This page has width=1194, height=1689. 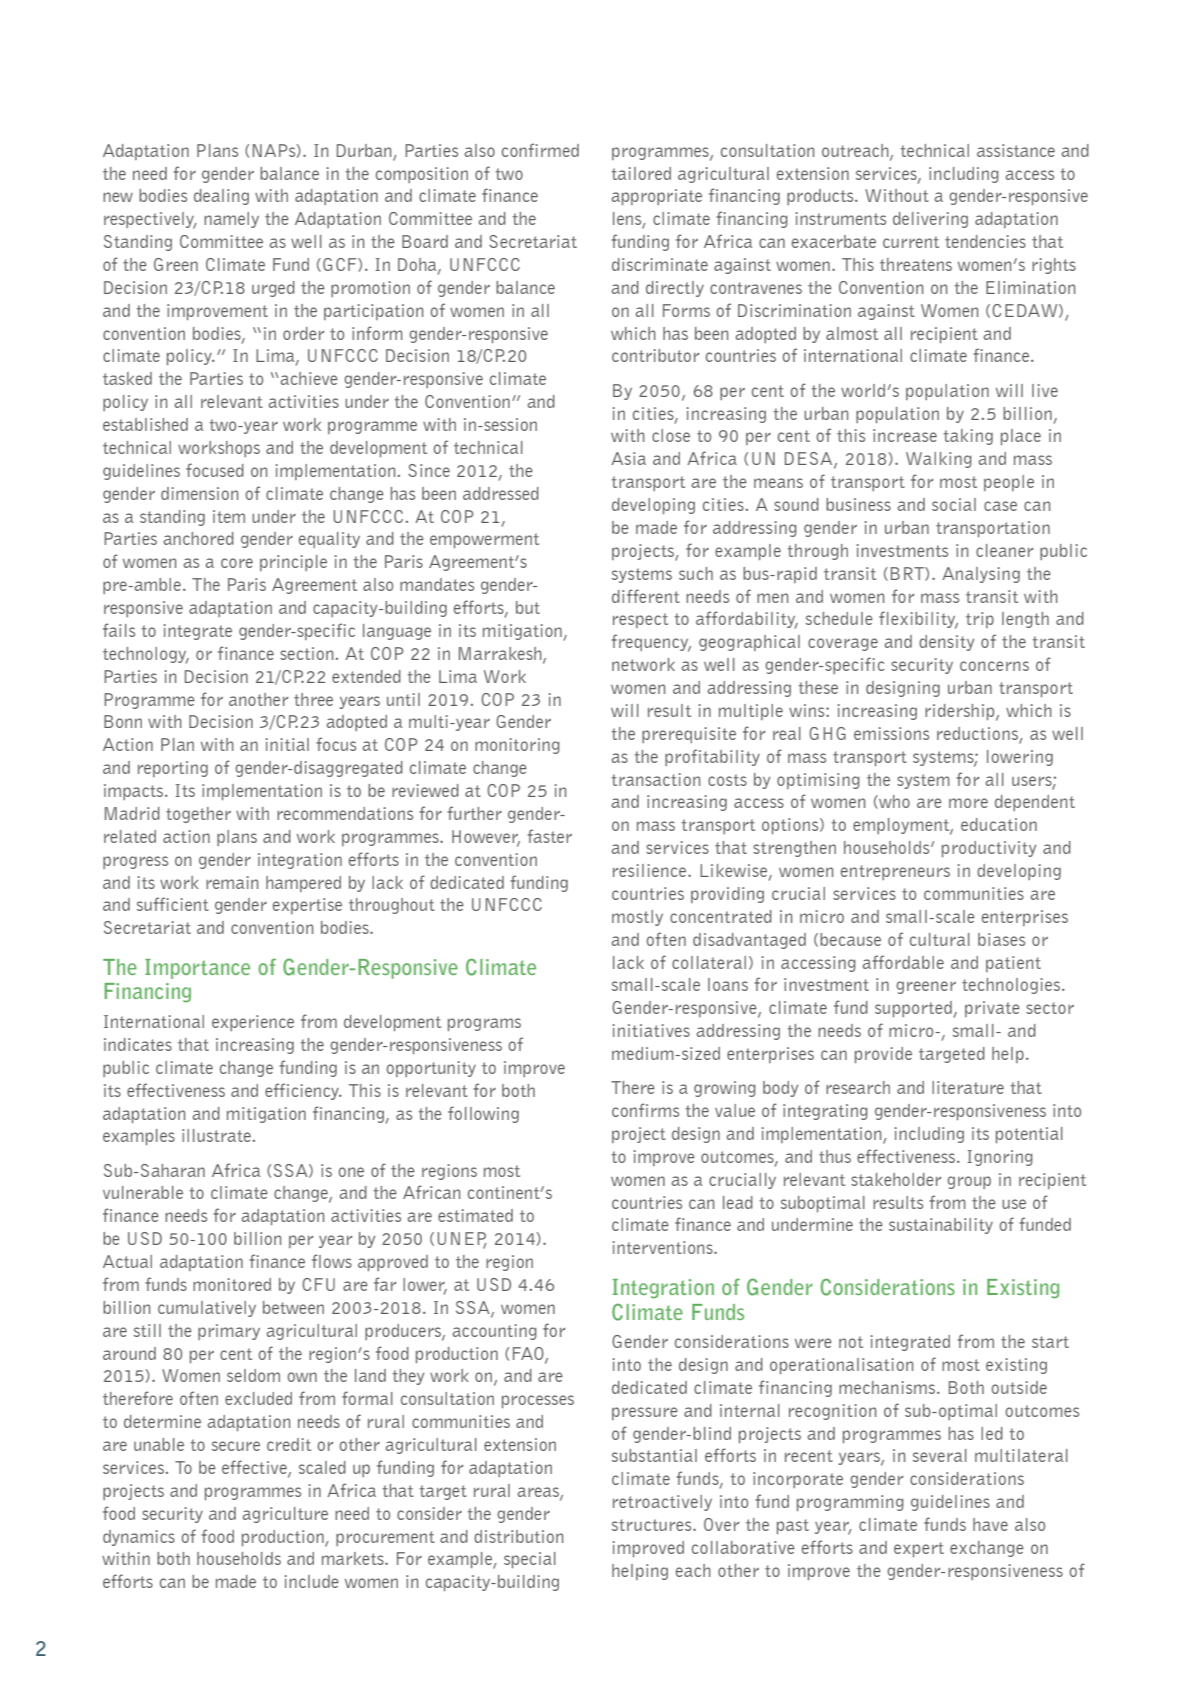 I want to click on have, so click(x=990, y=1524).
